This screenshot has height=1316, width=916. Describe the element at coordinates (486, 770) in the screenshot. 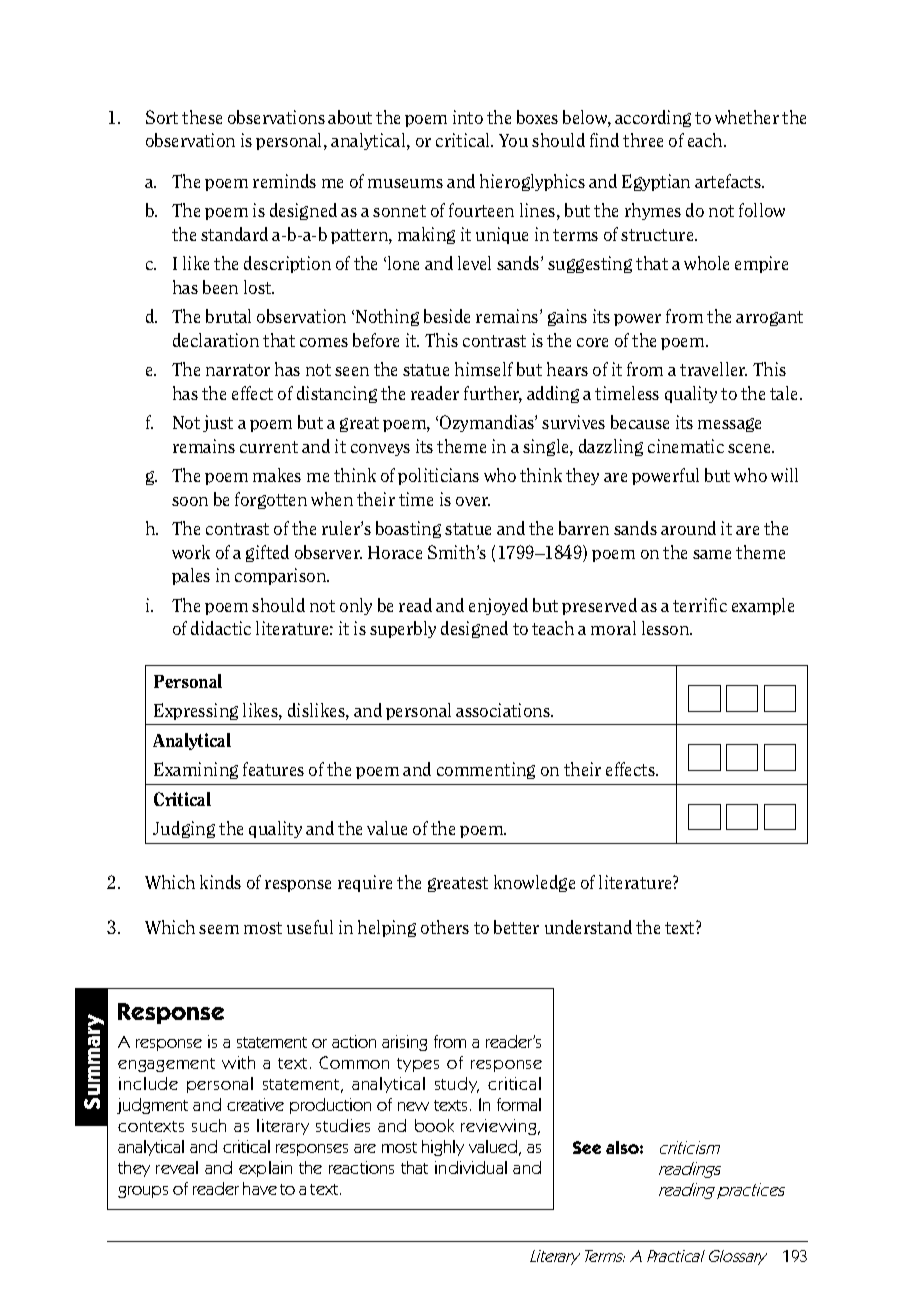

I see `commenting` at that location.
